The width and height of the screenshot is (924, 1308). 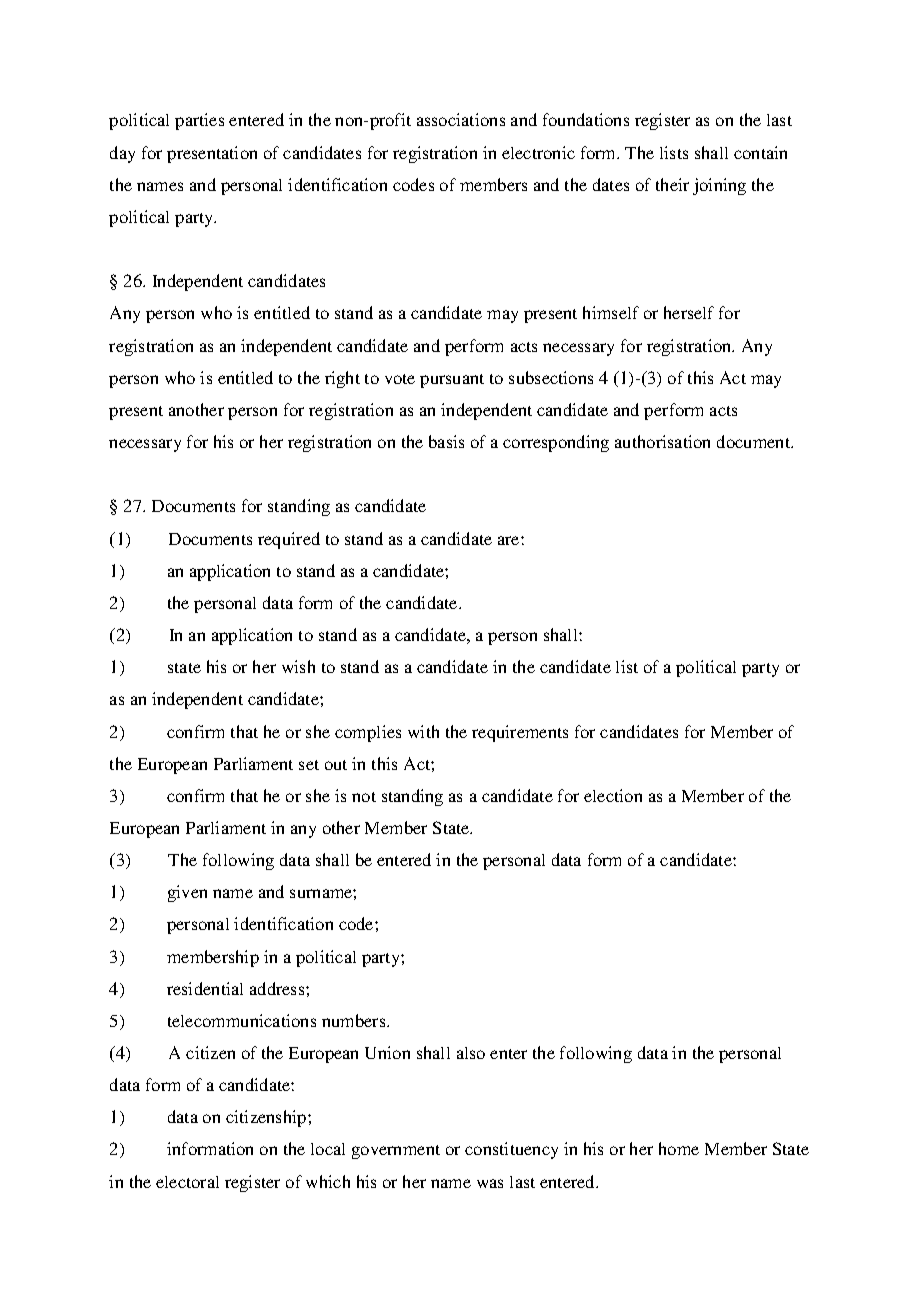 What do you see at coordinates (289, 540) in the screenshot?
I see `required` at bounding box center [289, 540].
